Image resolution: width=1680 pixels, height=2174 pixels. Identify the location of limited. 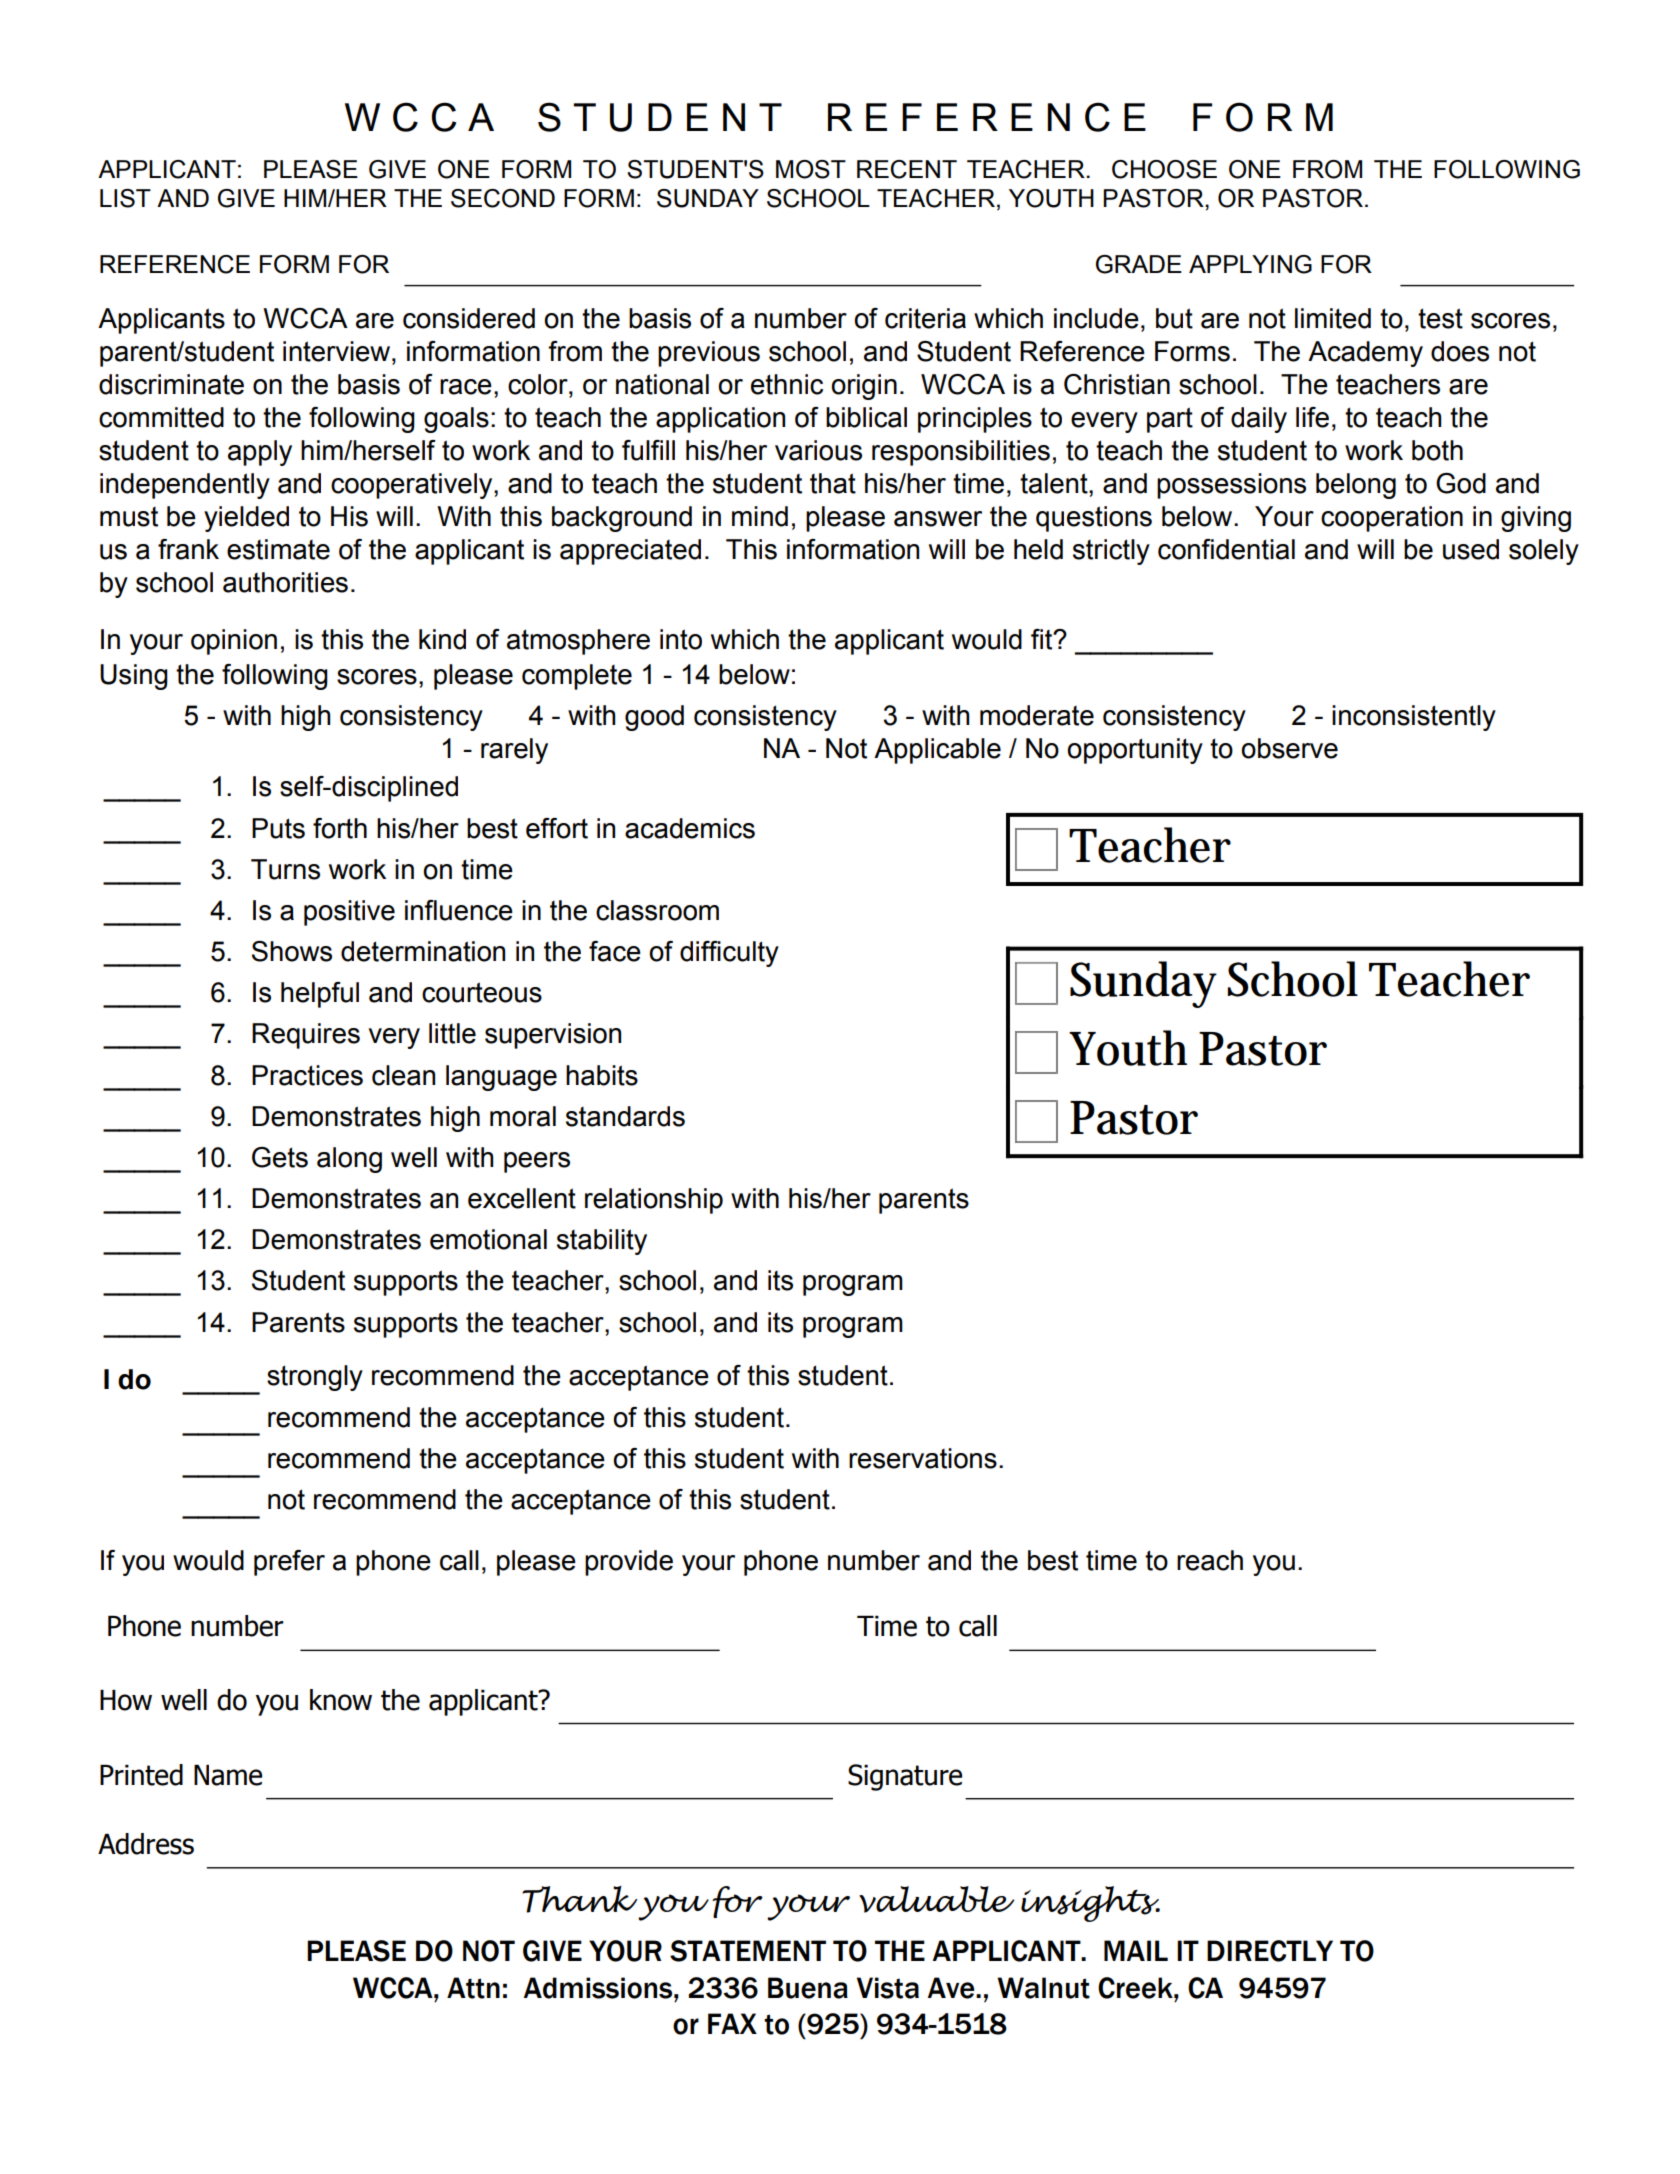
(1333, 318).
